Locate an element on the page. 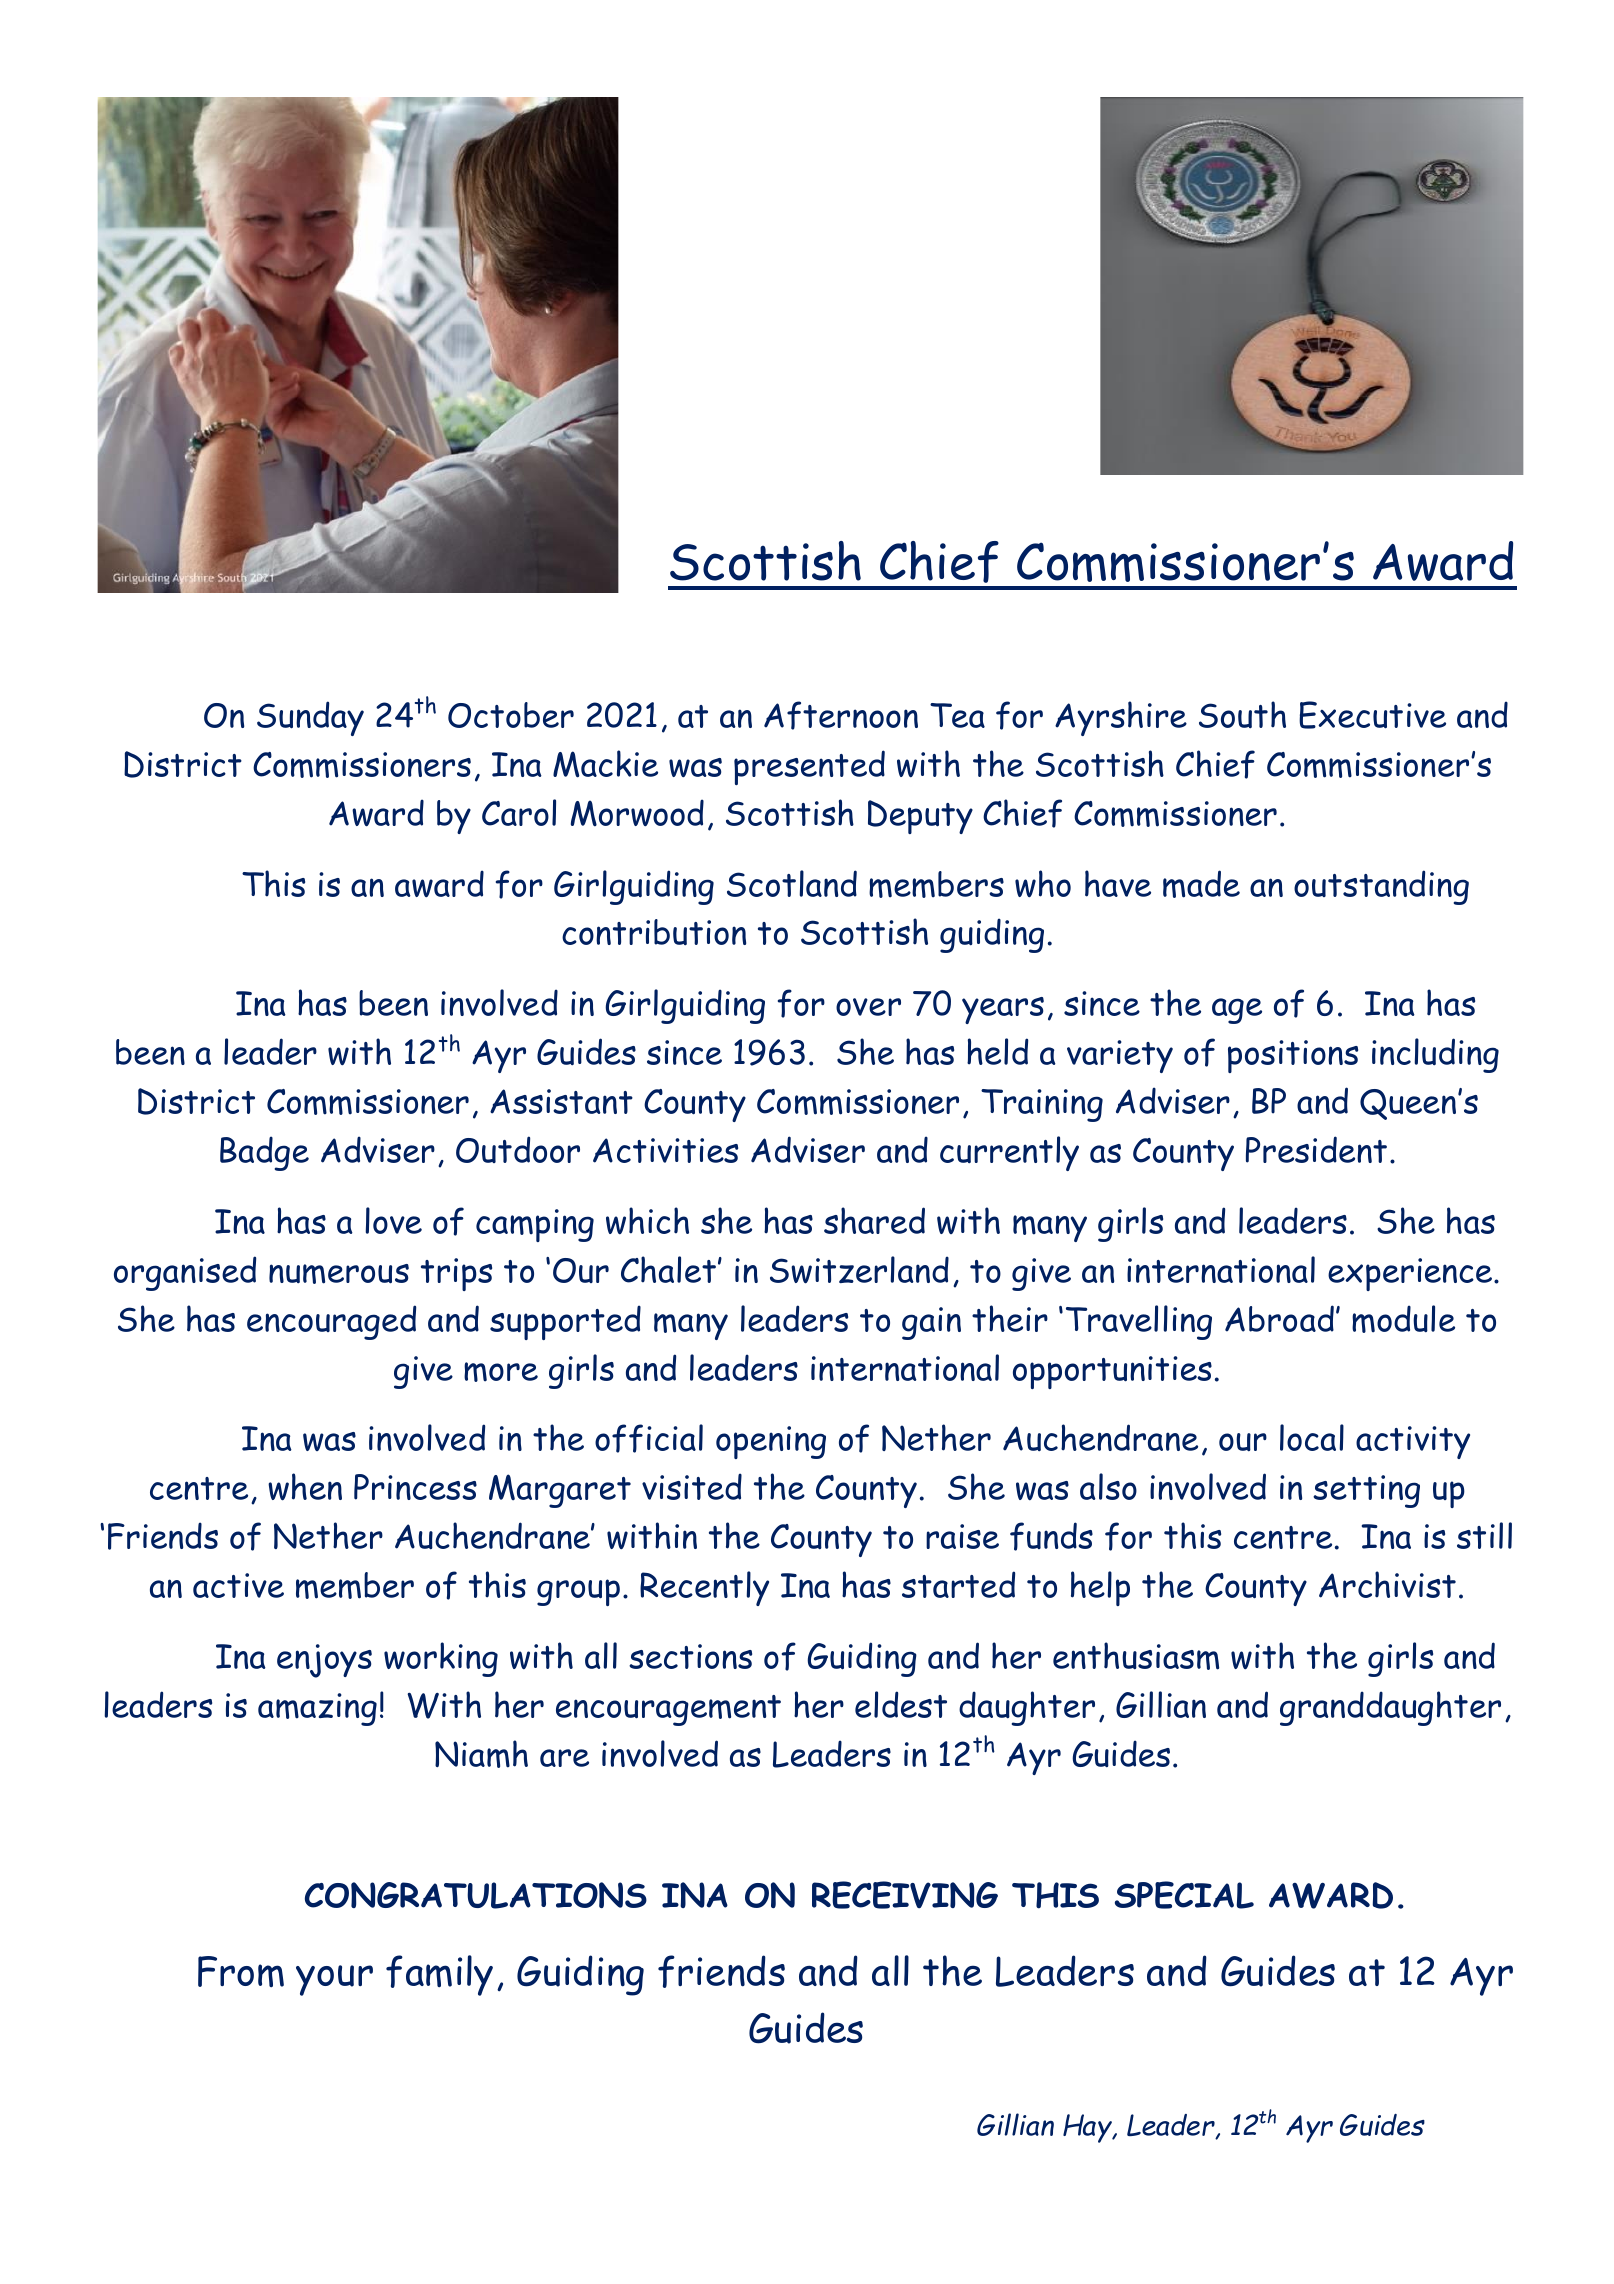 The image size is (1614, 2284). presented is located at coordinates (809, 767).
